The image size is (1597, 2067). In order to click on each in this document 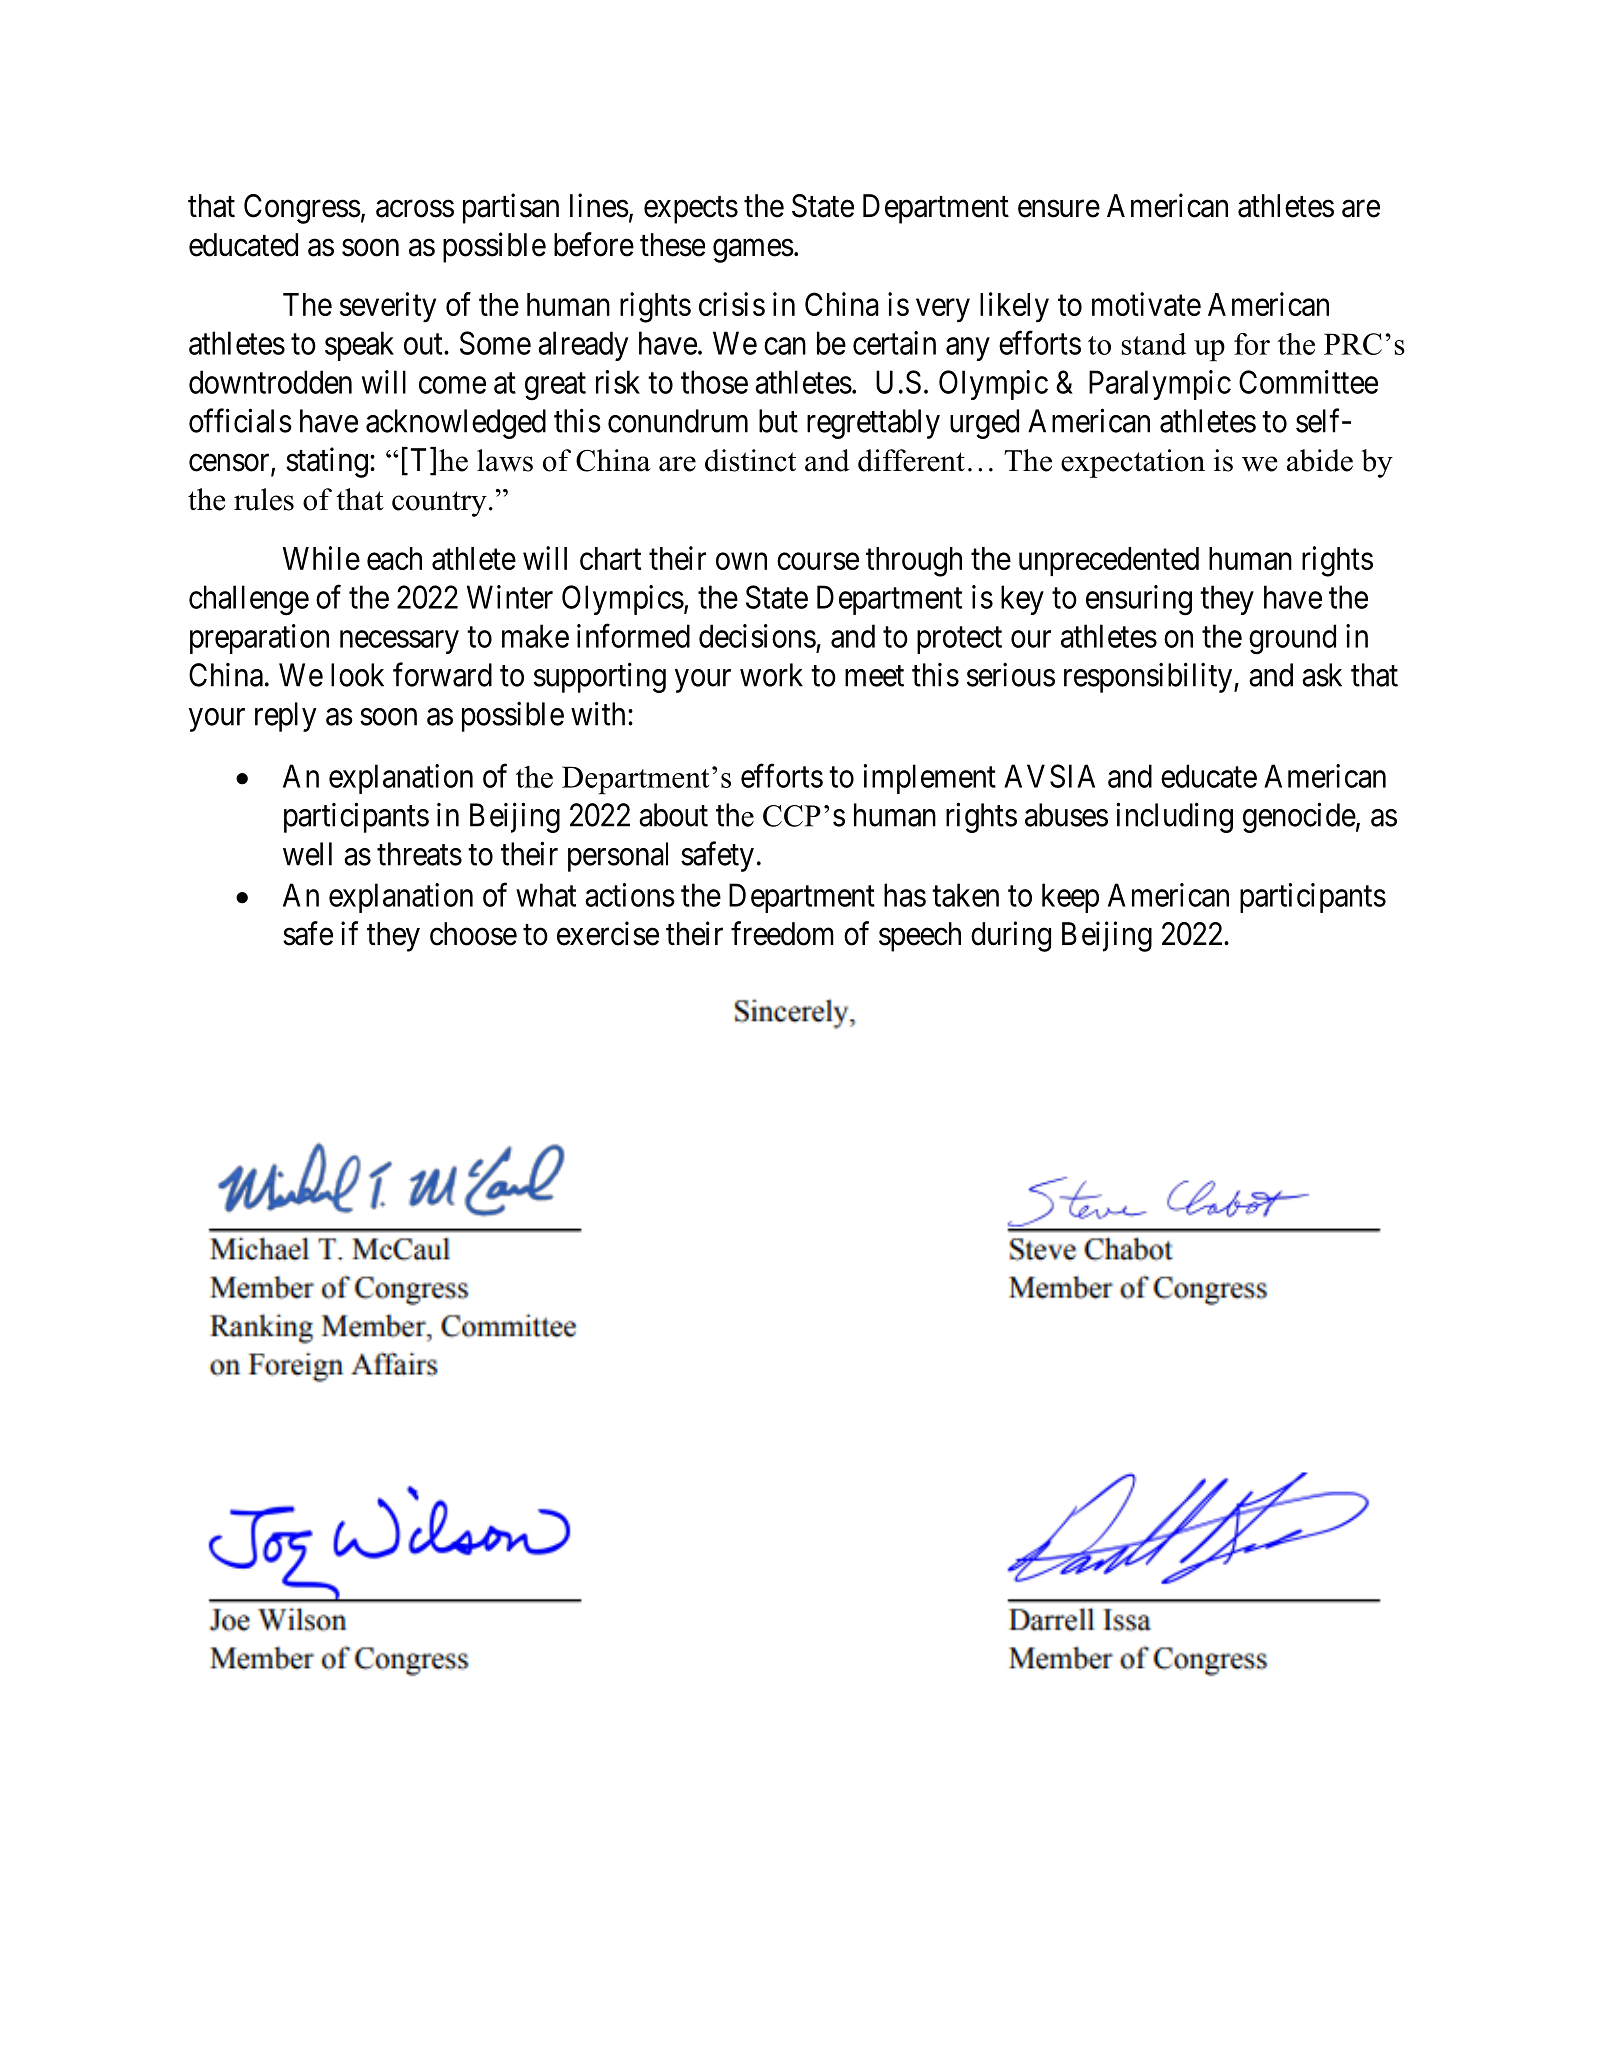, I will do `click(394, 558)`.
